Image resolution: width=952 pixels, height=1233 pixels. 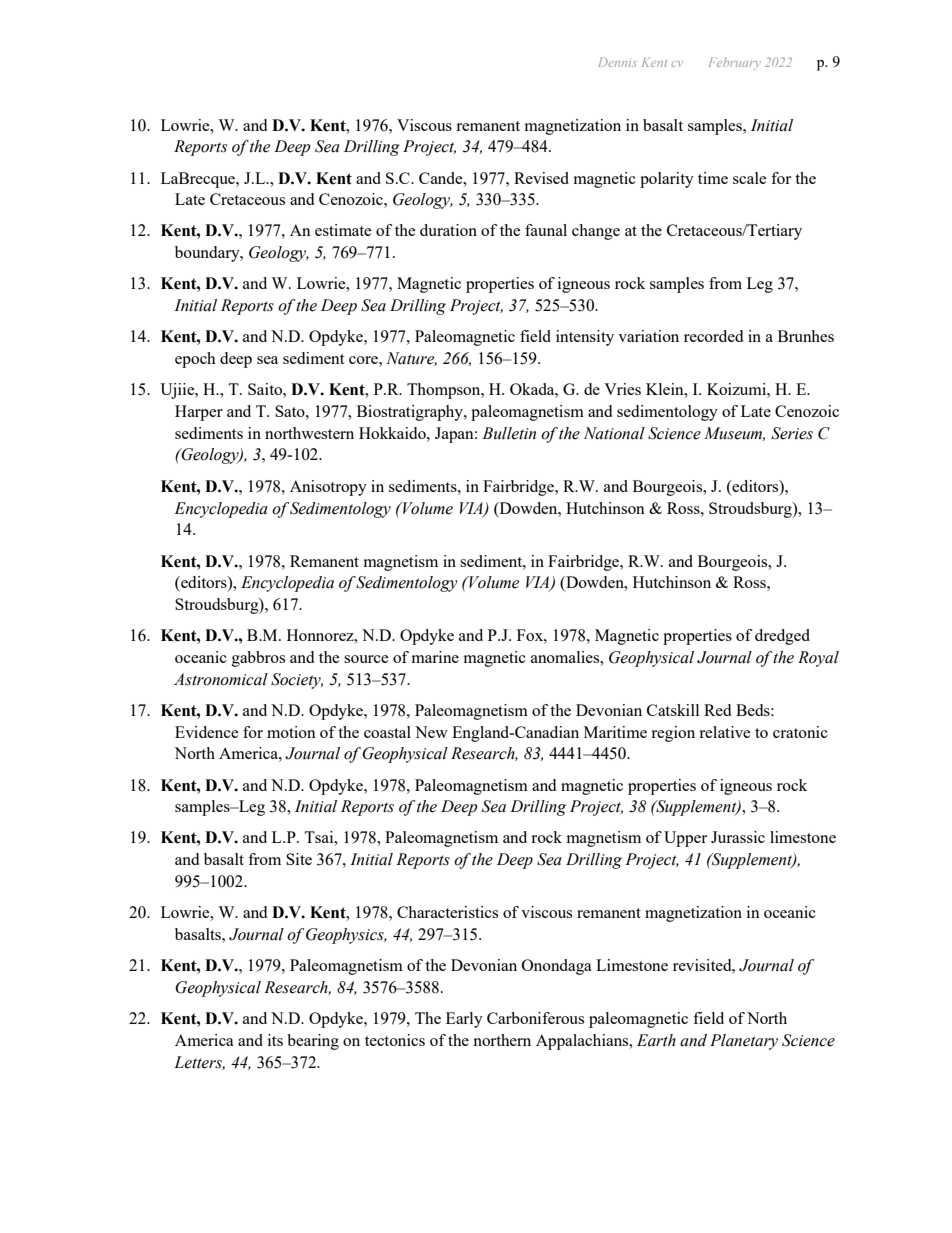 What do you see at coordinates (343, 230) in the image?
I see `estimate` at bounding box center [343, 230].
